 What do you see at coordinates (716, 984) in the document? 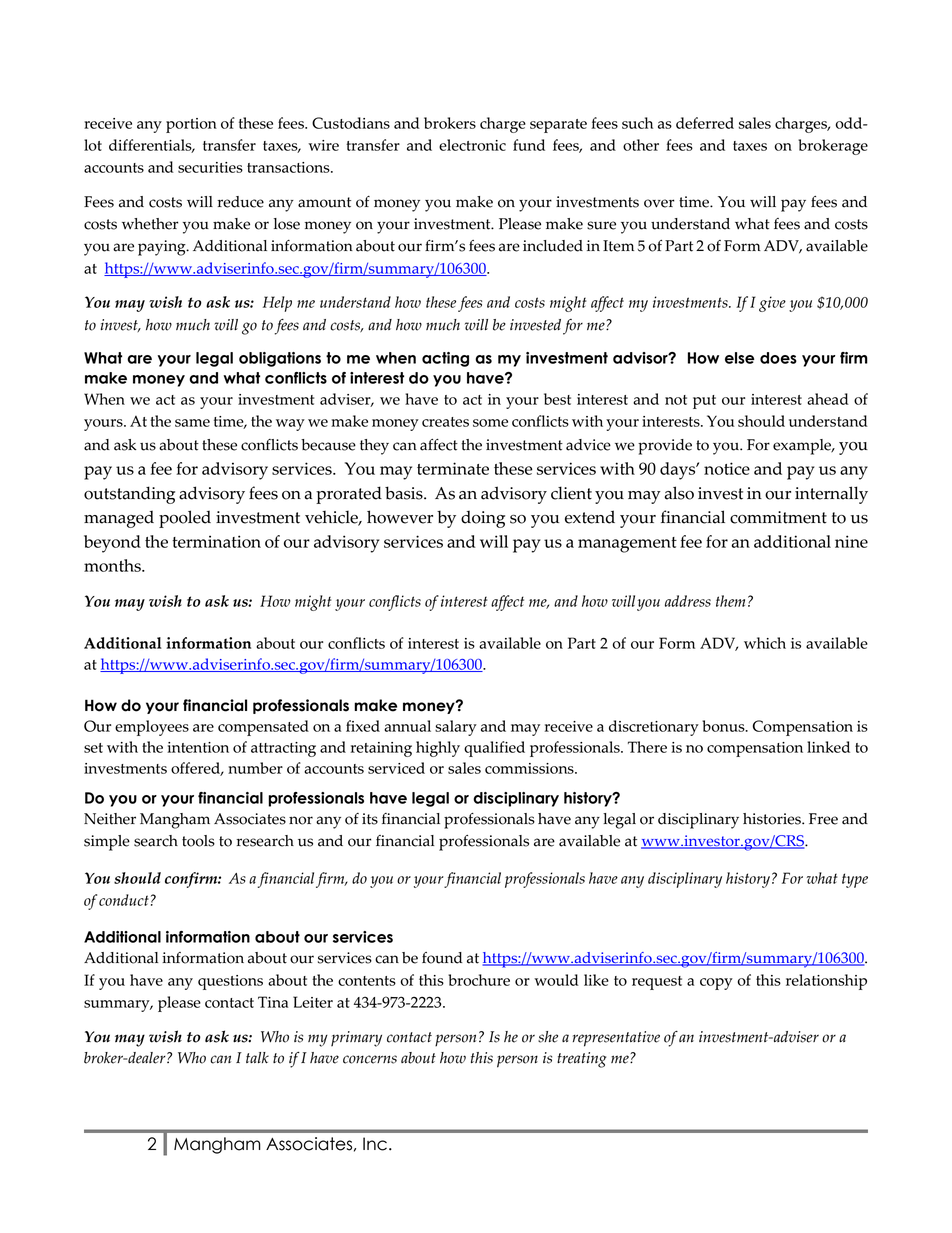
I see `copy` at bounding box center [716, 984].
